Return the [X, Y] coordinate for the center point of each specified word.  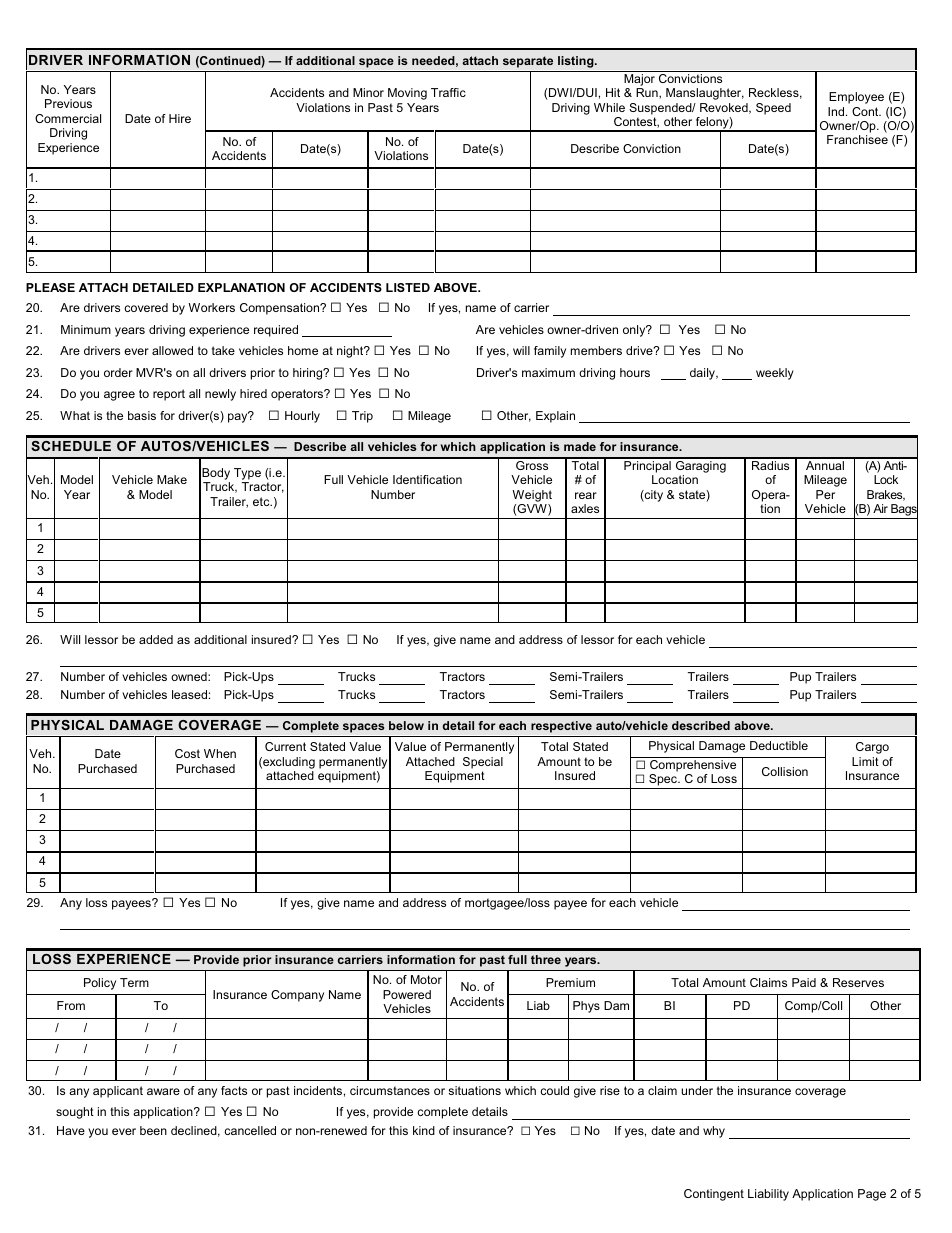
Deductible [779, 745]
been [153, 1130]
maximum [548, 372]
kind [424, 1130]
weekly [775, 374]
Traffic [448, 92]
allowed [172, 350]
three [546, 959]
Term [134, 982]
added [156, 639]
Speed [773, 109]
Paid [804, 982]
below [406, 725]
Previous [68, 103]
